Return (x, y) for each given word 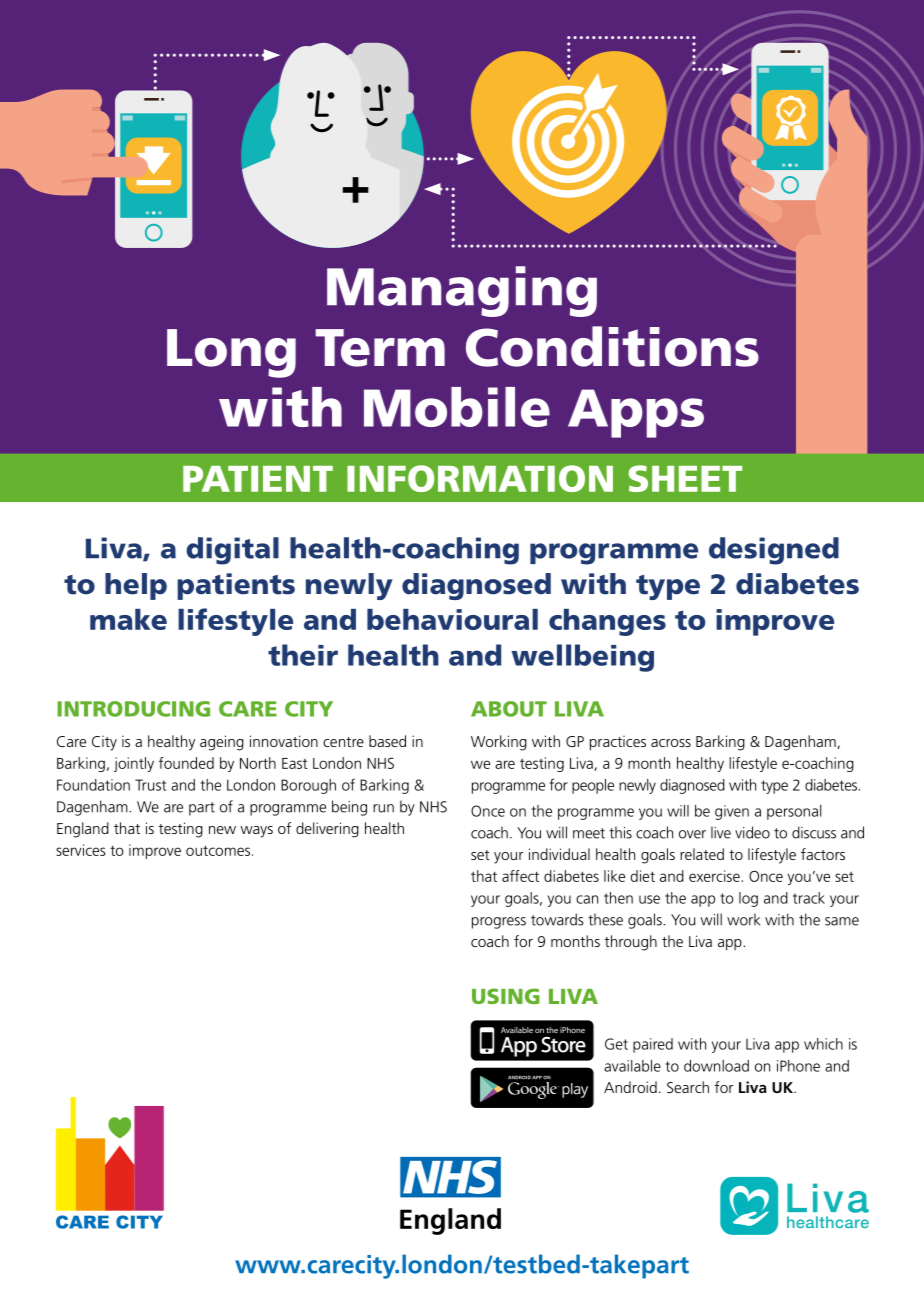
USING (506, 996)
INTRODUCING (133, 709)
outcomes (218, 850)
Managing (462, 291)
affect (520, 876)
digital (232, 551)
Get (616, 1044)
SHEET (685, 478)
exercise (714, 876)
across (671, 743)
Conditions (612, 346)
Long (231, 353)
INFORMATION (480, 478)
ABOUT (509, 709)
